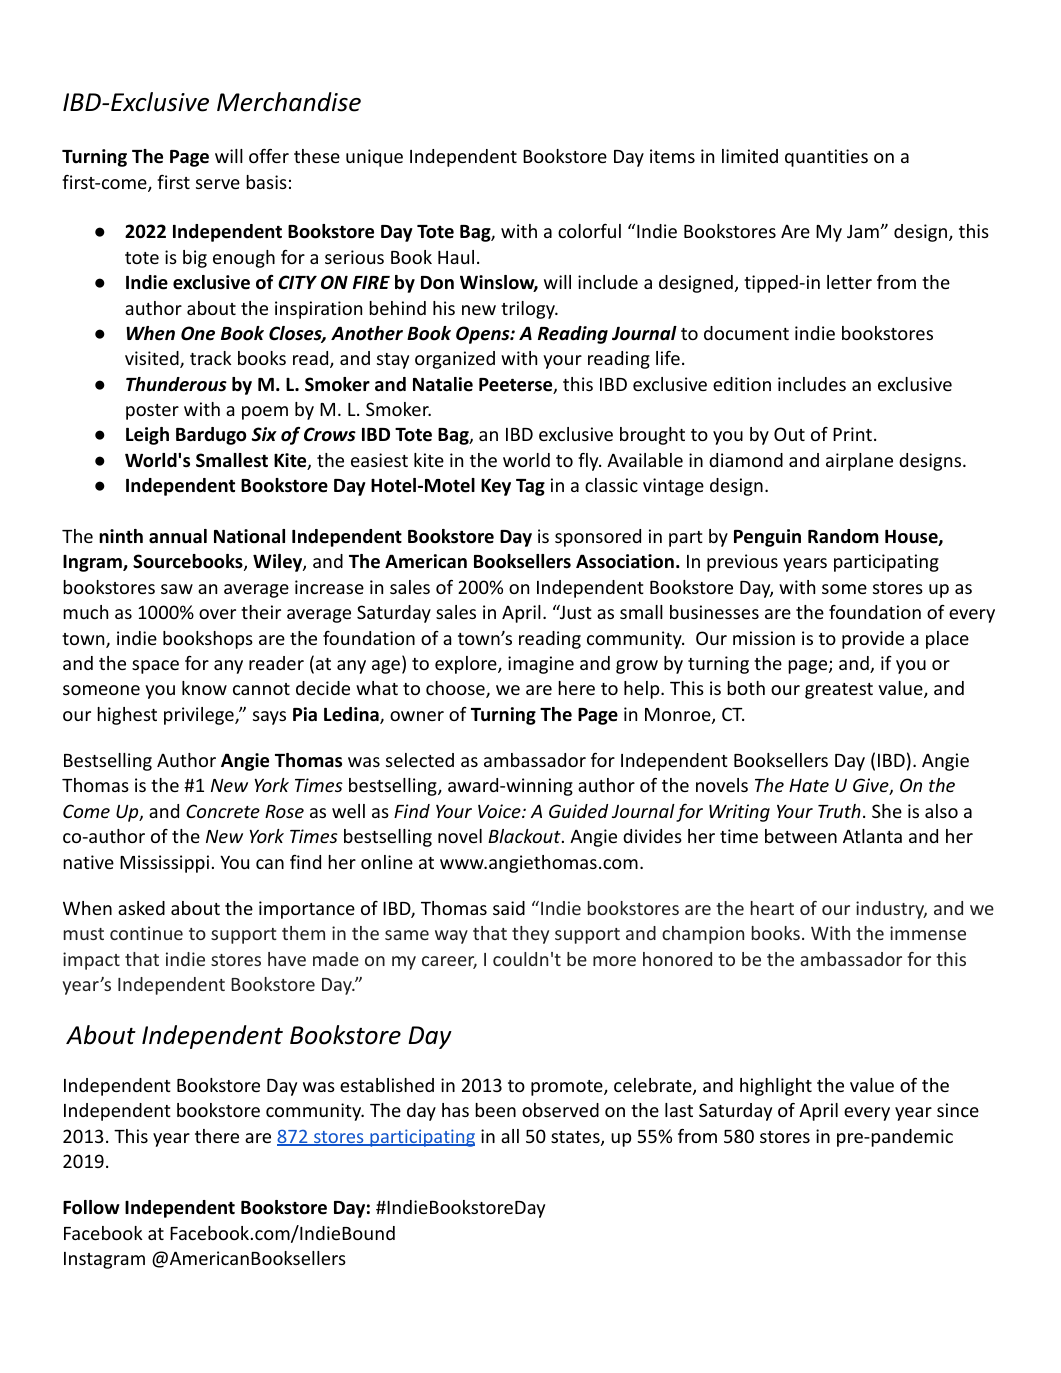 This page has height=1373, width=1061. I want to click on offer, so click(269, 156).
